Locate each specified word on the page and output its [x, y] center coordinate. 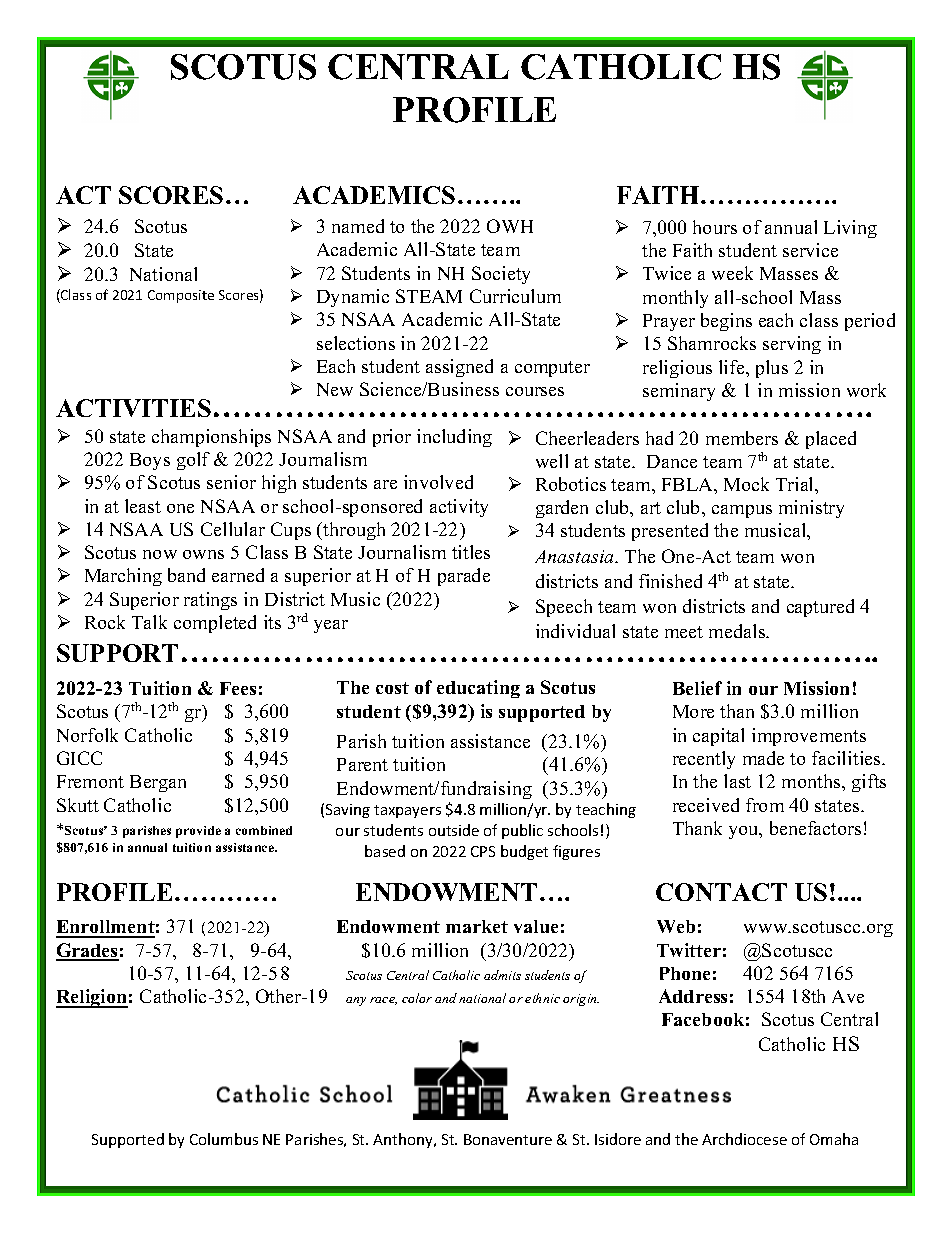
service [810, 250]
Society [501, 275]
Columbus [224, 1139]
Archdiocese [744, 1139]
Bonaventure [508, 1139]
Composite [181, 296]
